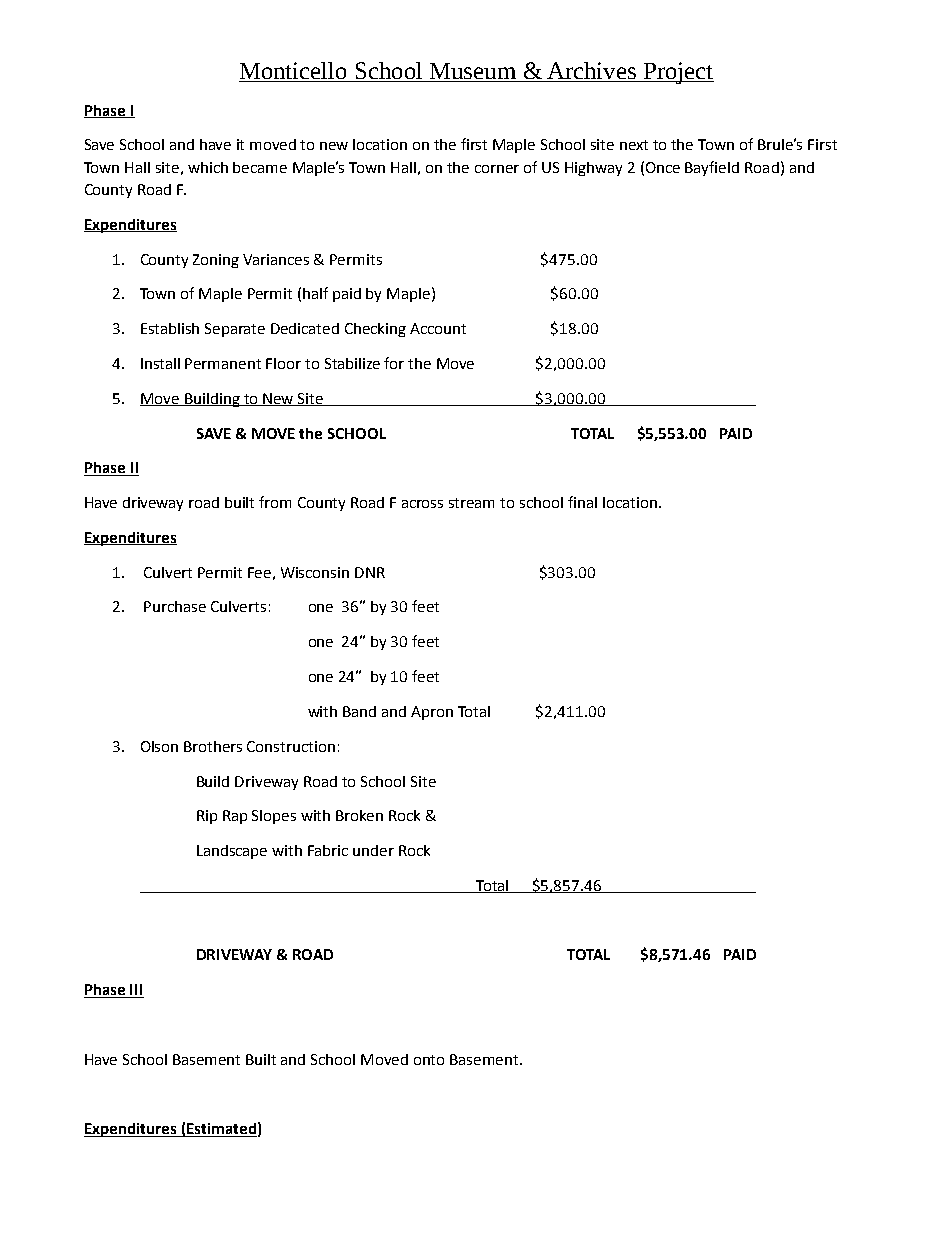 This screenshot has width=952, height=1233. I want to click on final, so click(582, 502).
